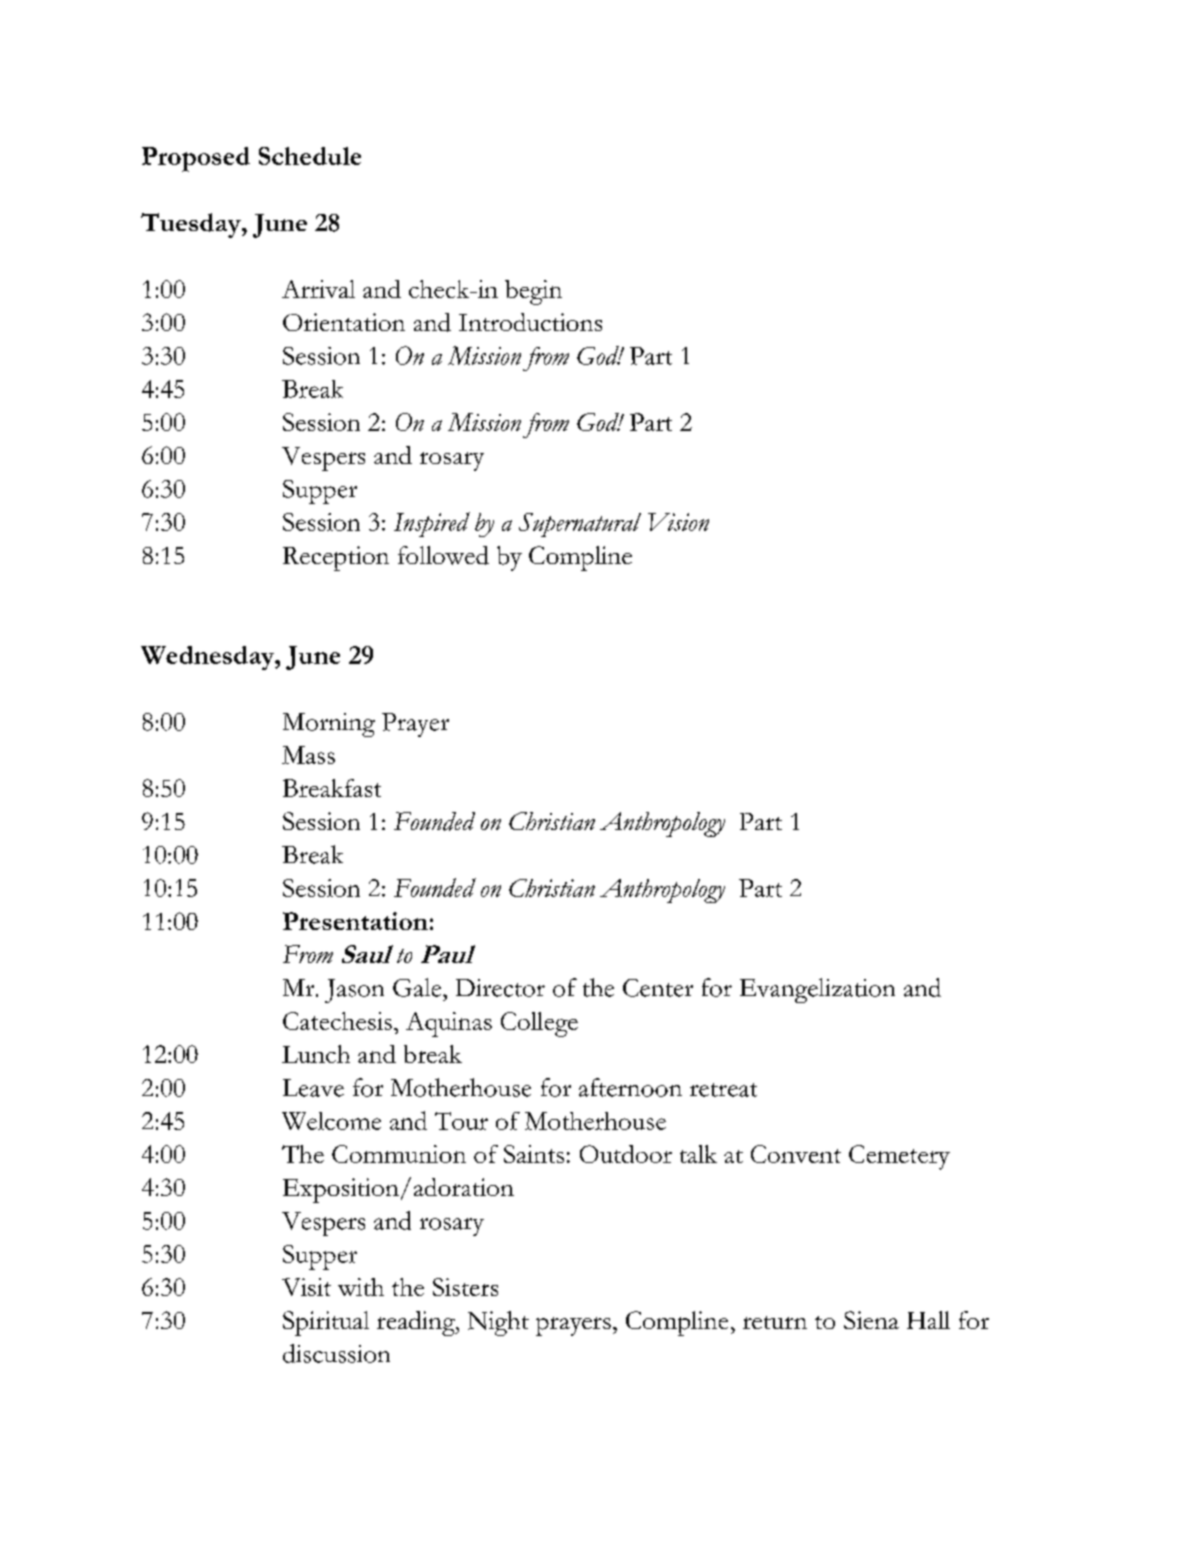 The height and width of the screenshot is (1550, 1198). I want to click on Morning, so click(329, 725).
